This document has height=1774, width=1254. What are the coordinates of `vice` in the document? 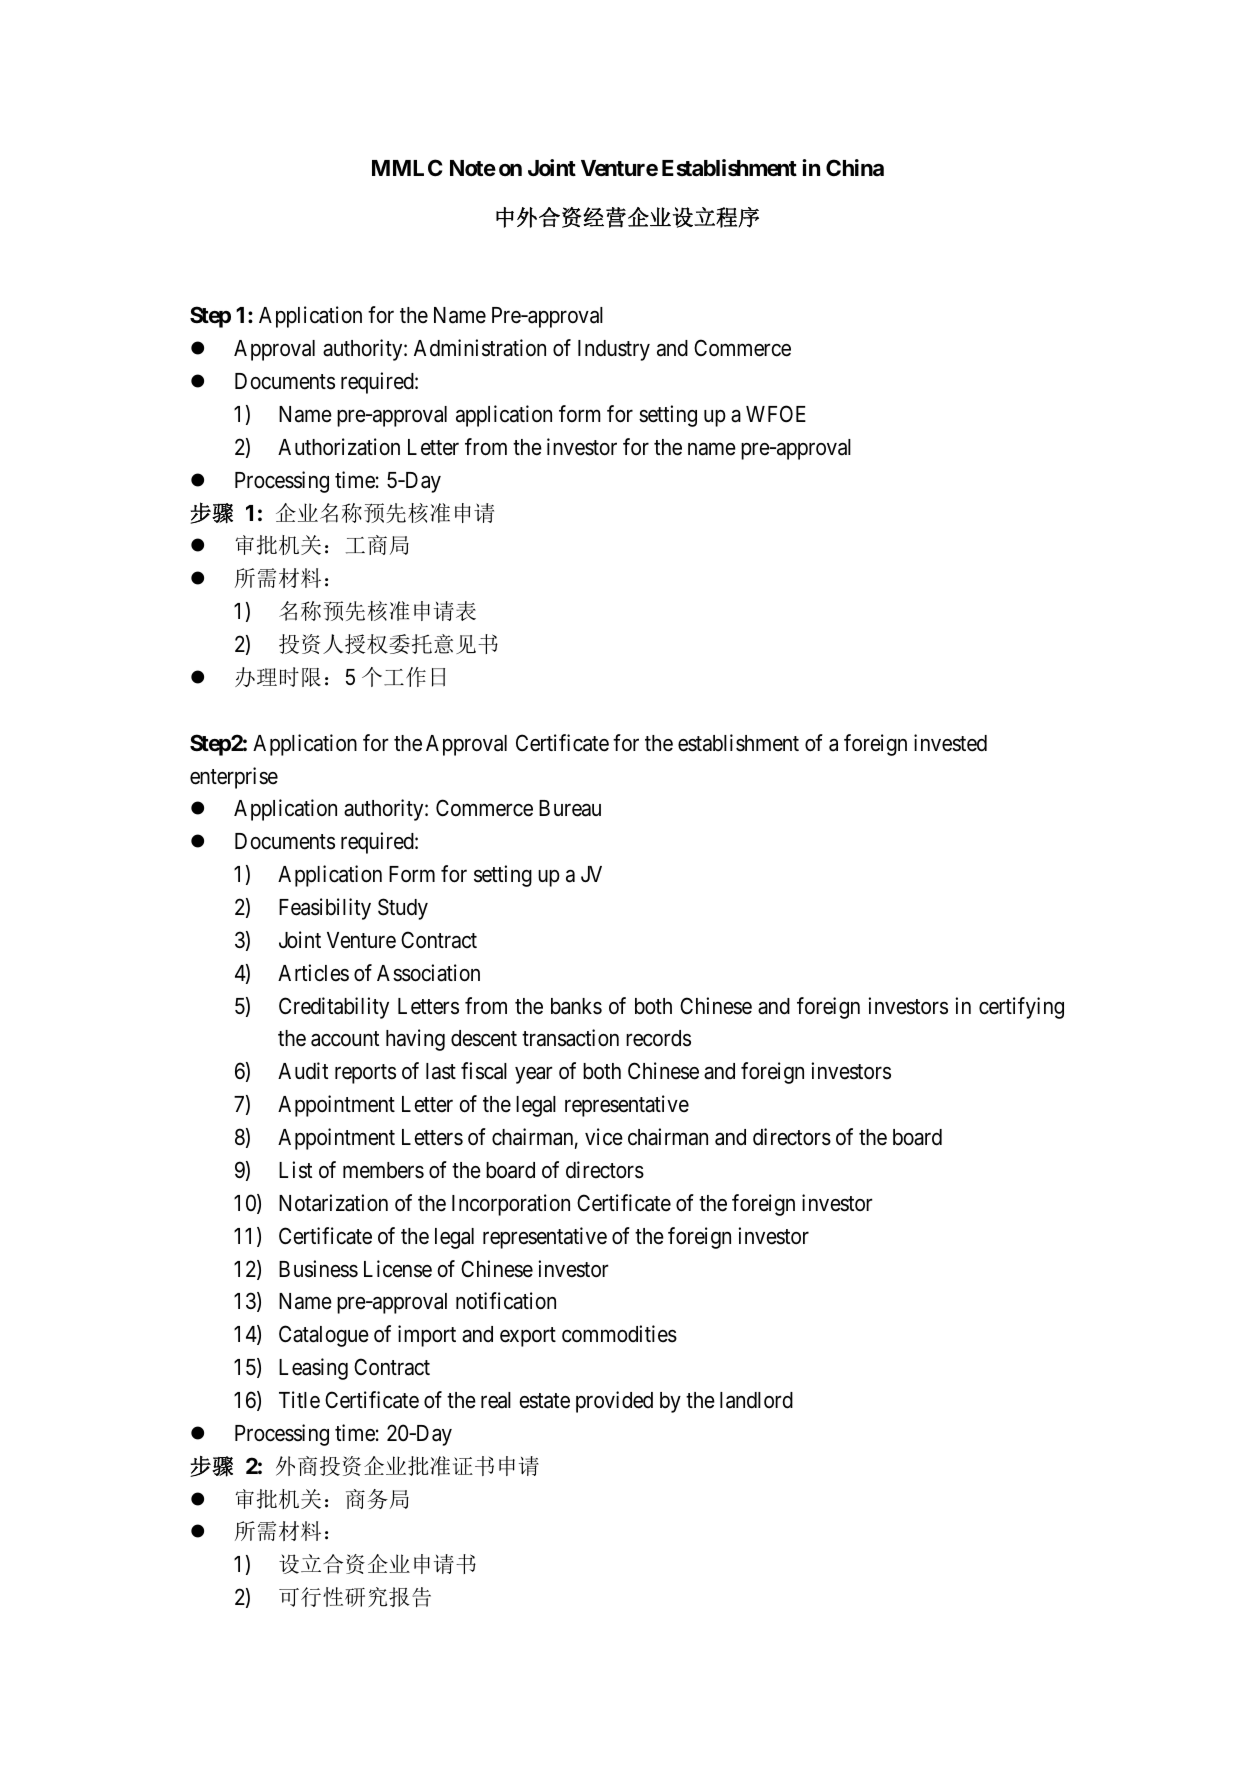 It's located at (604, 1137).
